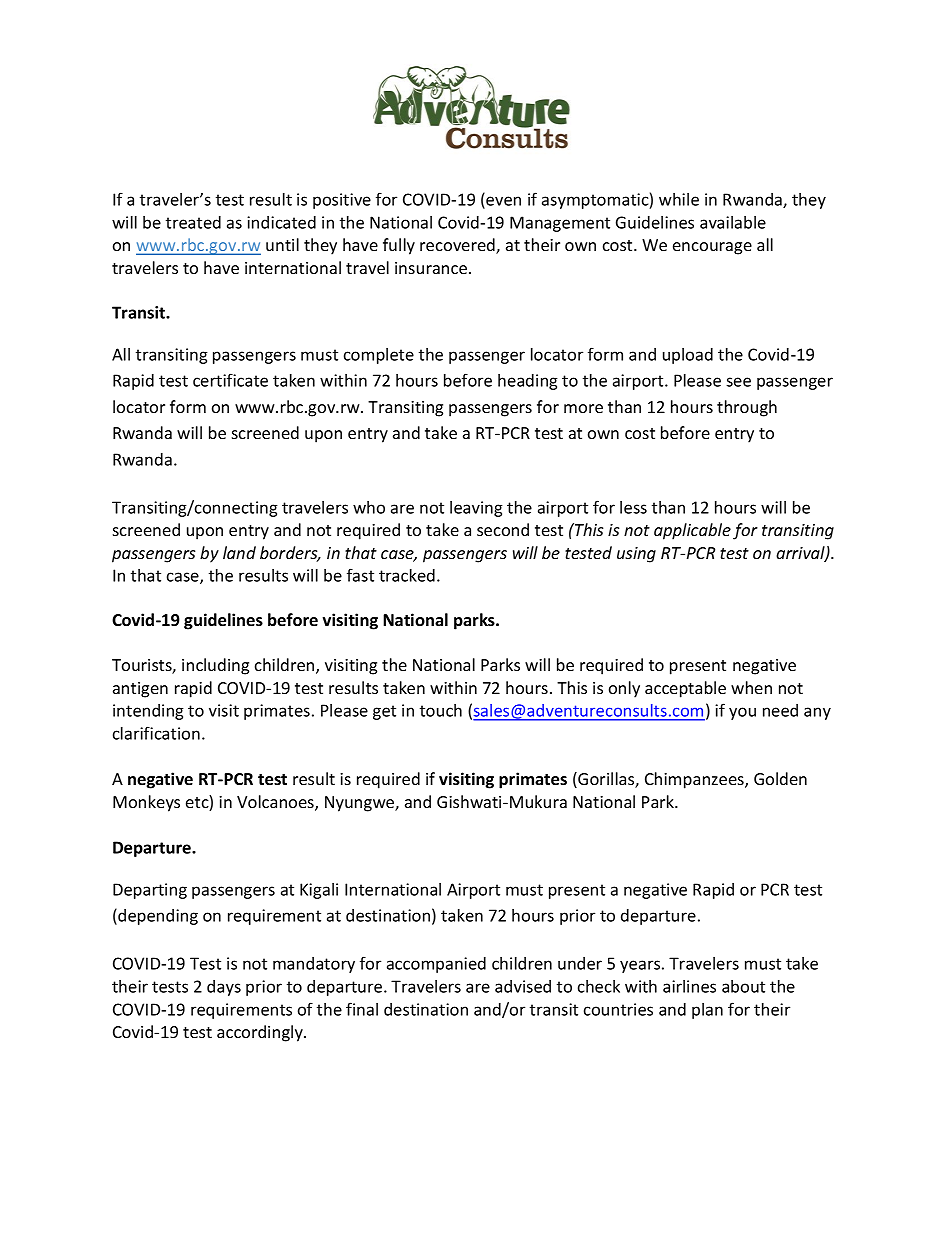  Describe the element at coordinates (733, 222) in the screenshot. I see `available` at that location.
